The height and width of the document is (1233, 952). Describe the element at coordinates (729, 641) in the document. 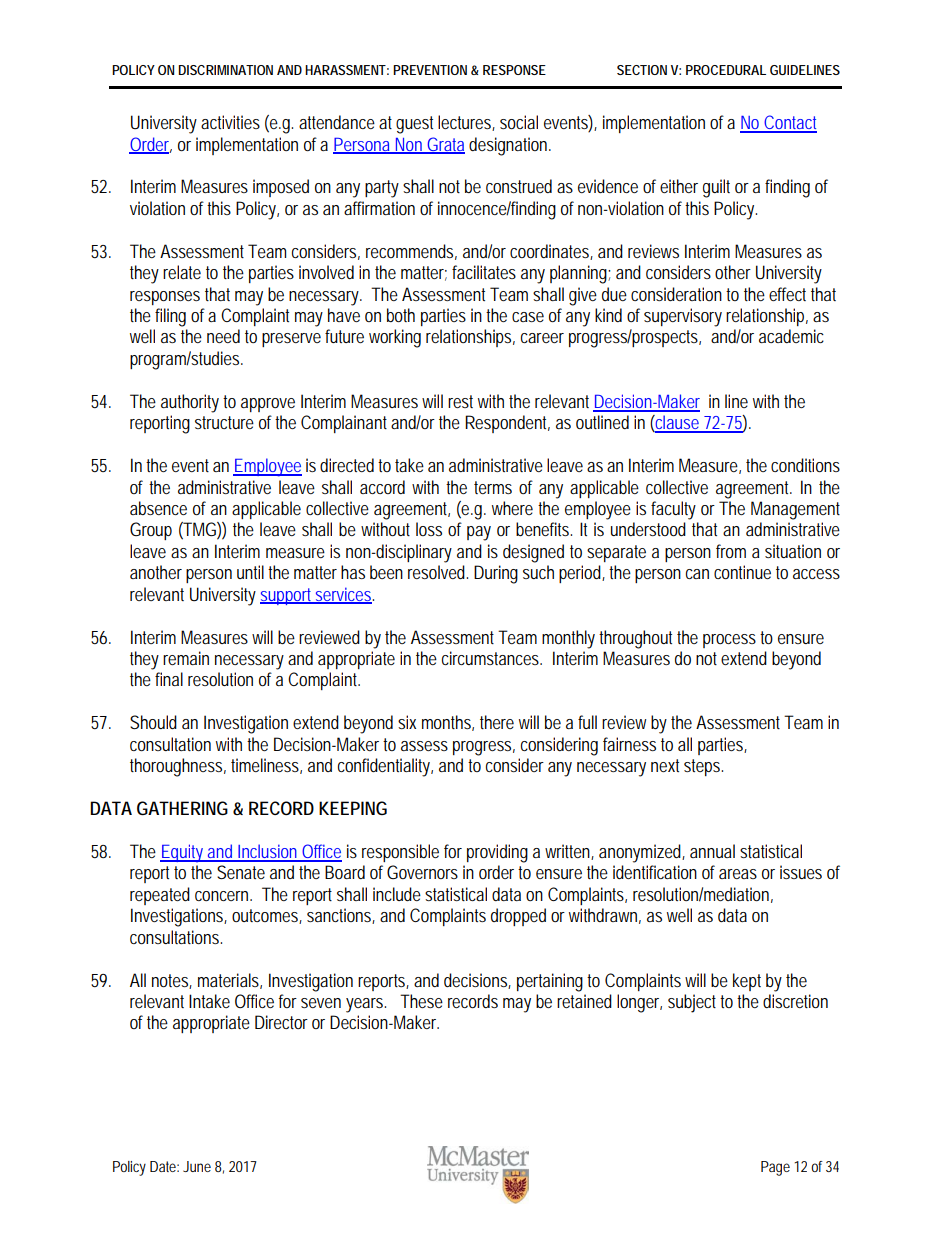

I see `process` at that location.
